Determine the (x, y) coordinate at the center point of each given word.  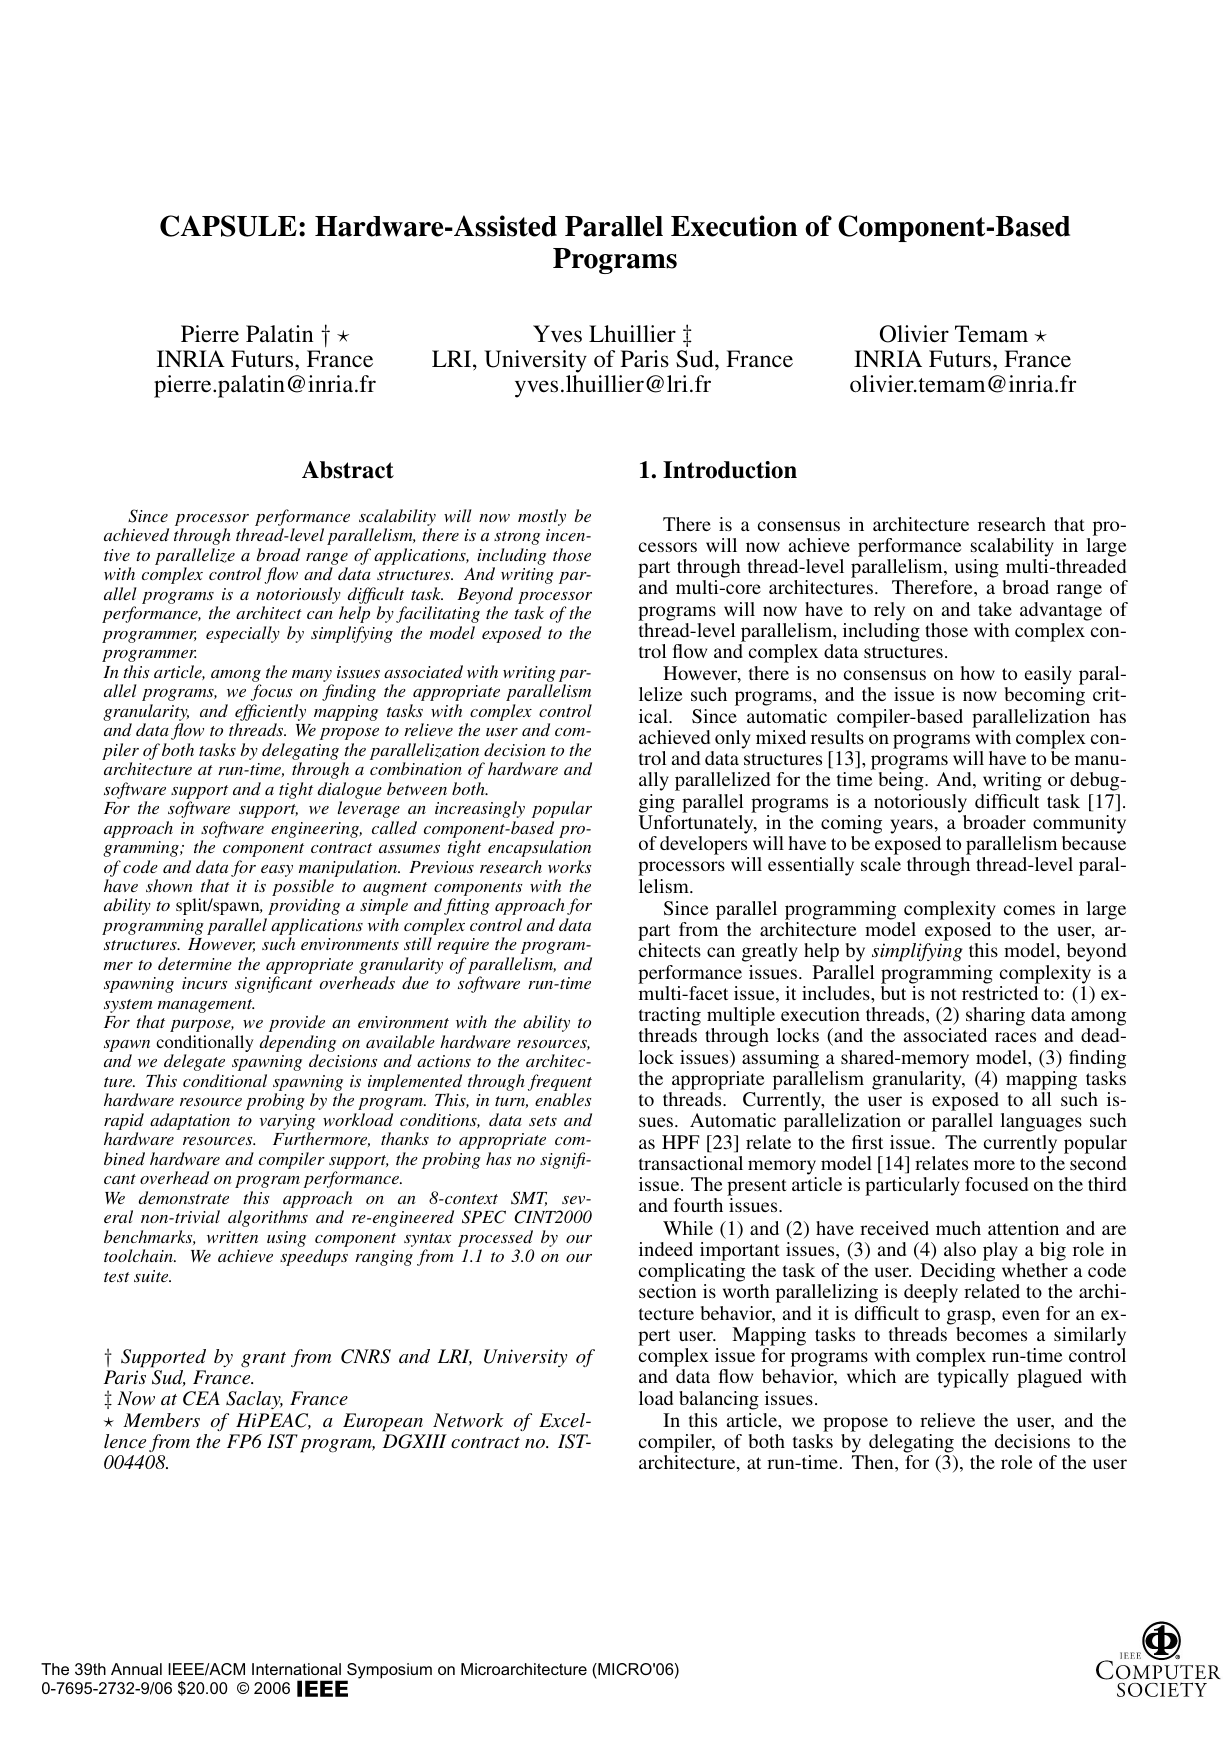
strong (517, 538)
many (312, 677)
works (569, 866)
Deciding (958, 1272)
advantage (1061, 611)
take (995, 609)
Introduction (730, 470)
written (232, 1237)
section (667, 1291)
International (296, 1669)
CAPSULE (228, 226)
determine (195, 963)
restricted (1000, 993)
